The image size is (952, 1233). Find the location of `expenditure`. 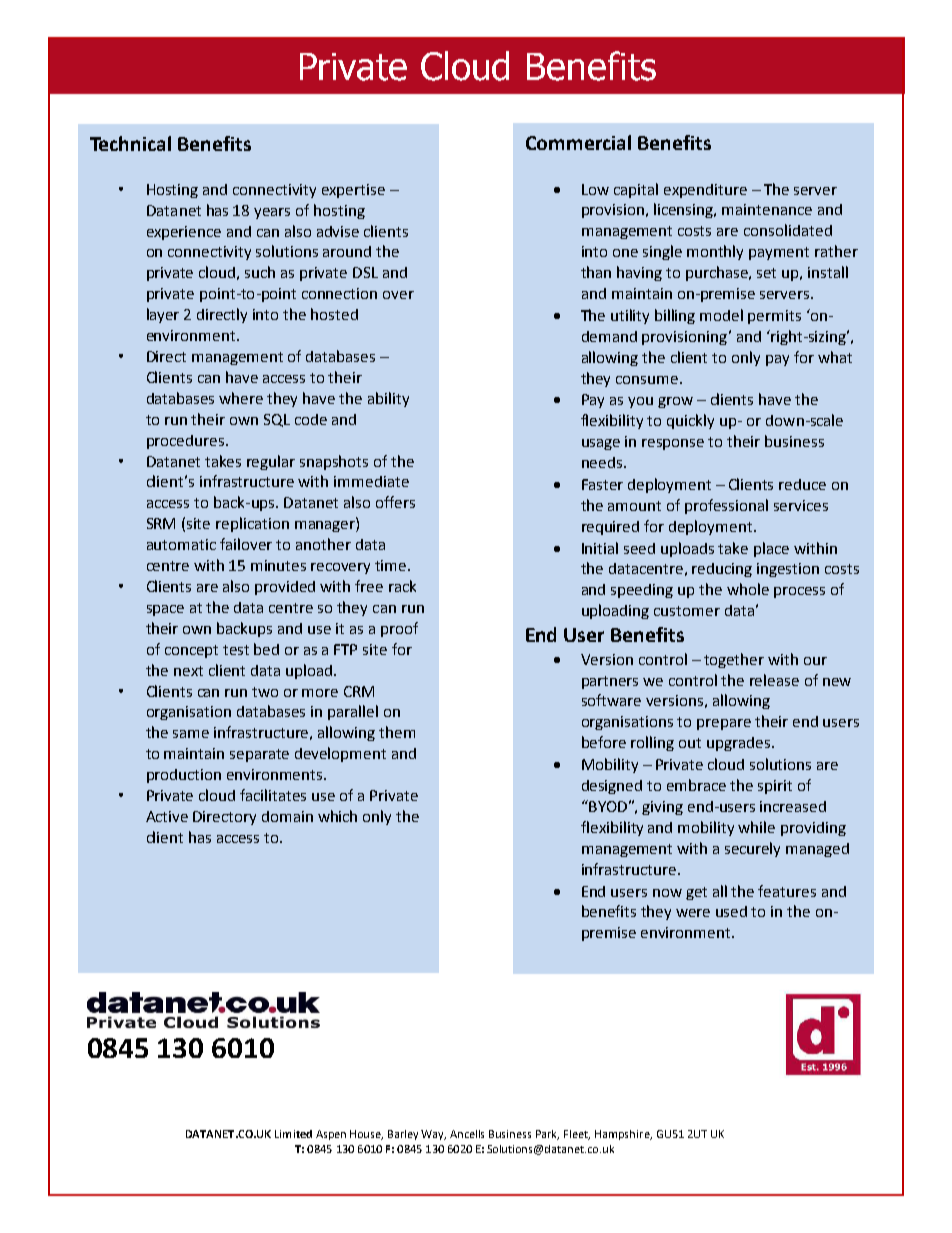

expenditure is located at coordinates (705, 191).
